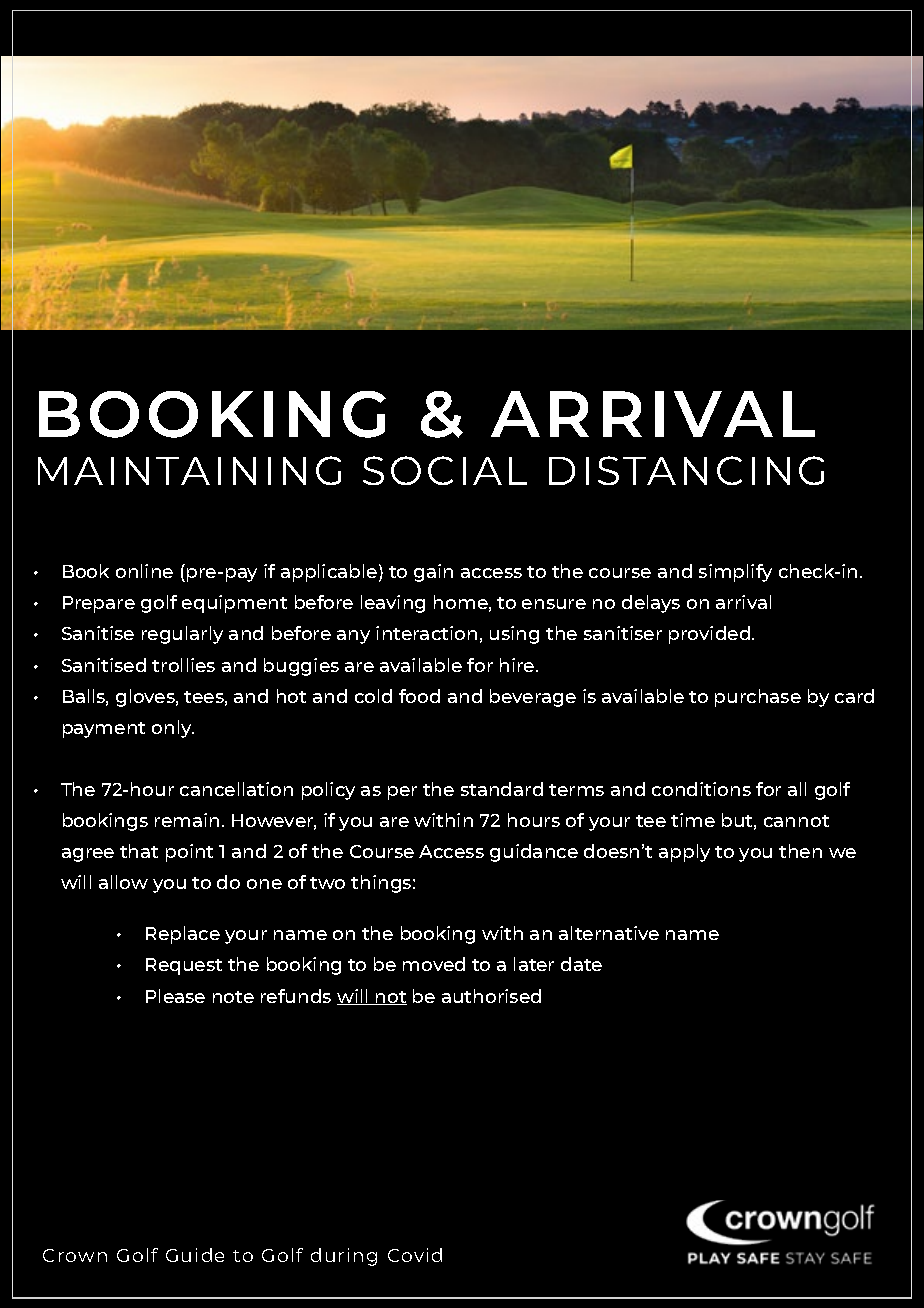  What do you see at coordinates (415, 1255) in the screenshot?
I see `Covid` at bounding box center [415, 1255].
